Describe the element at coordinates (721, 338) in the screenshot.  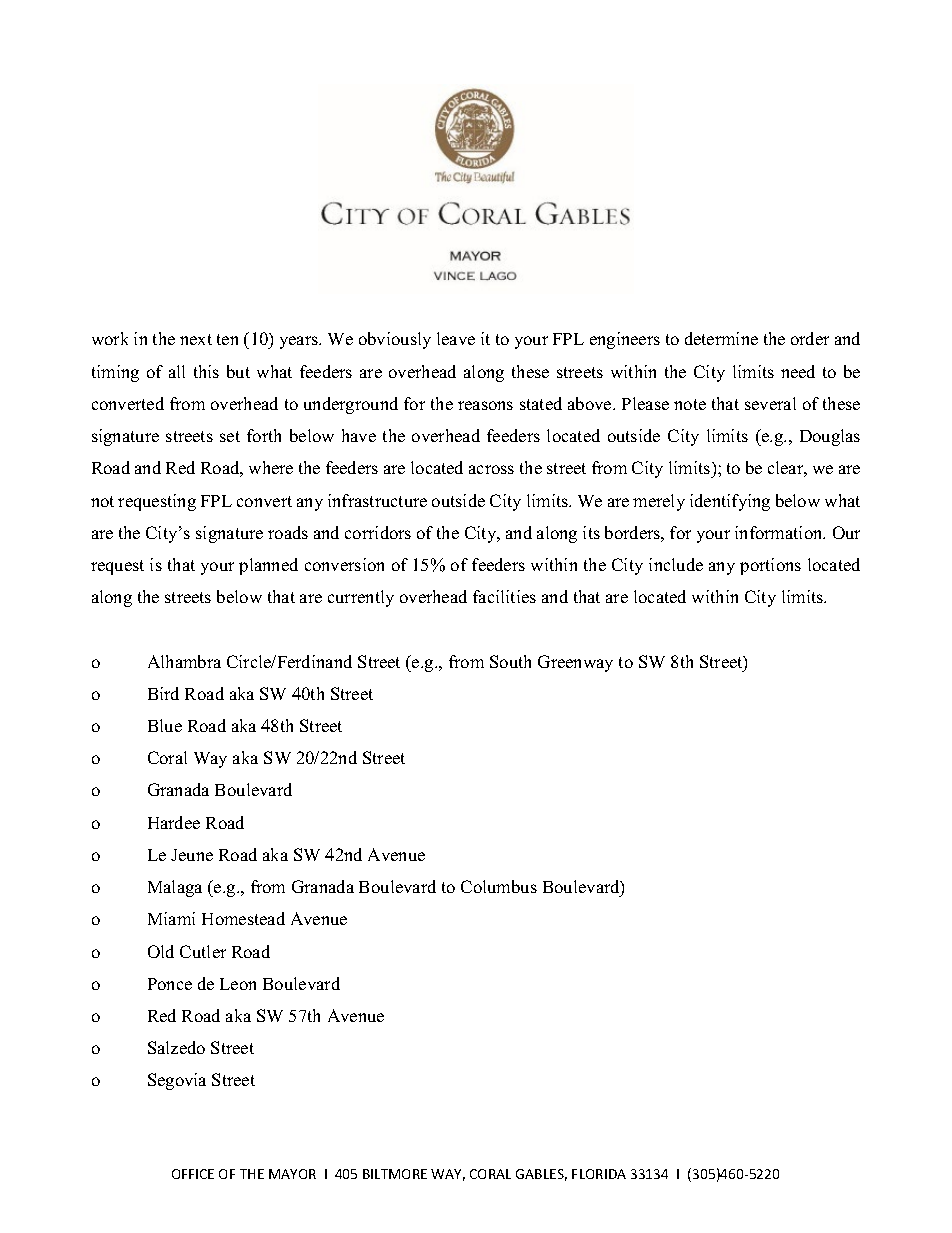
I see `determine` at that location.
